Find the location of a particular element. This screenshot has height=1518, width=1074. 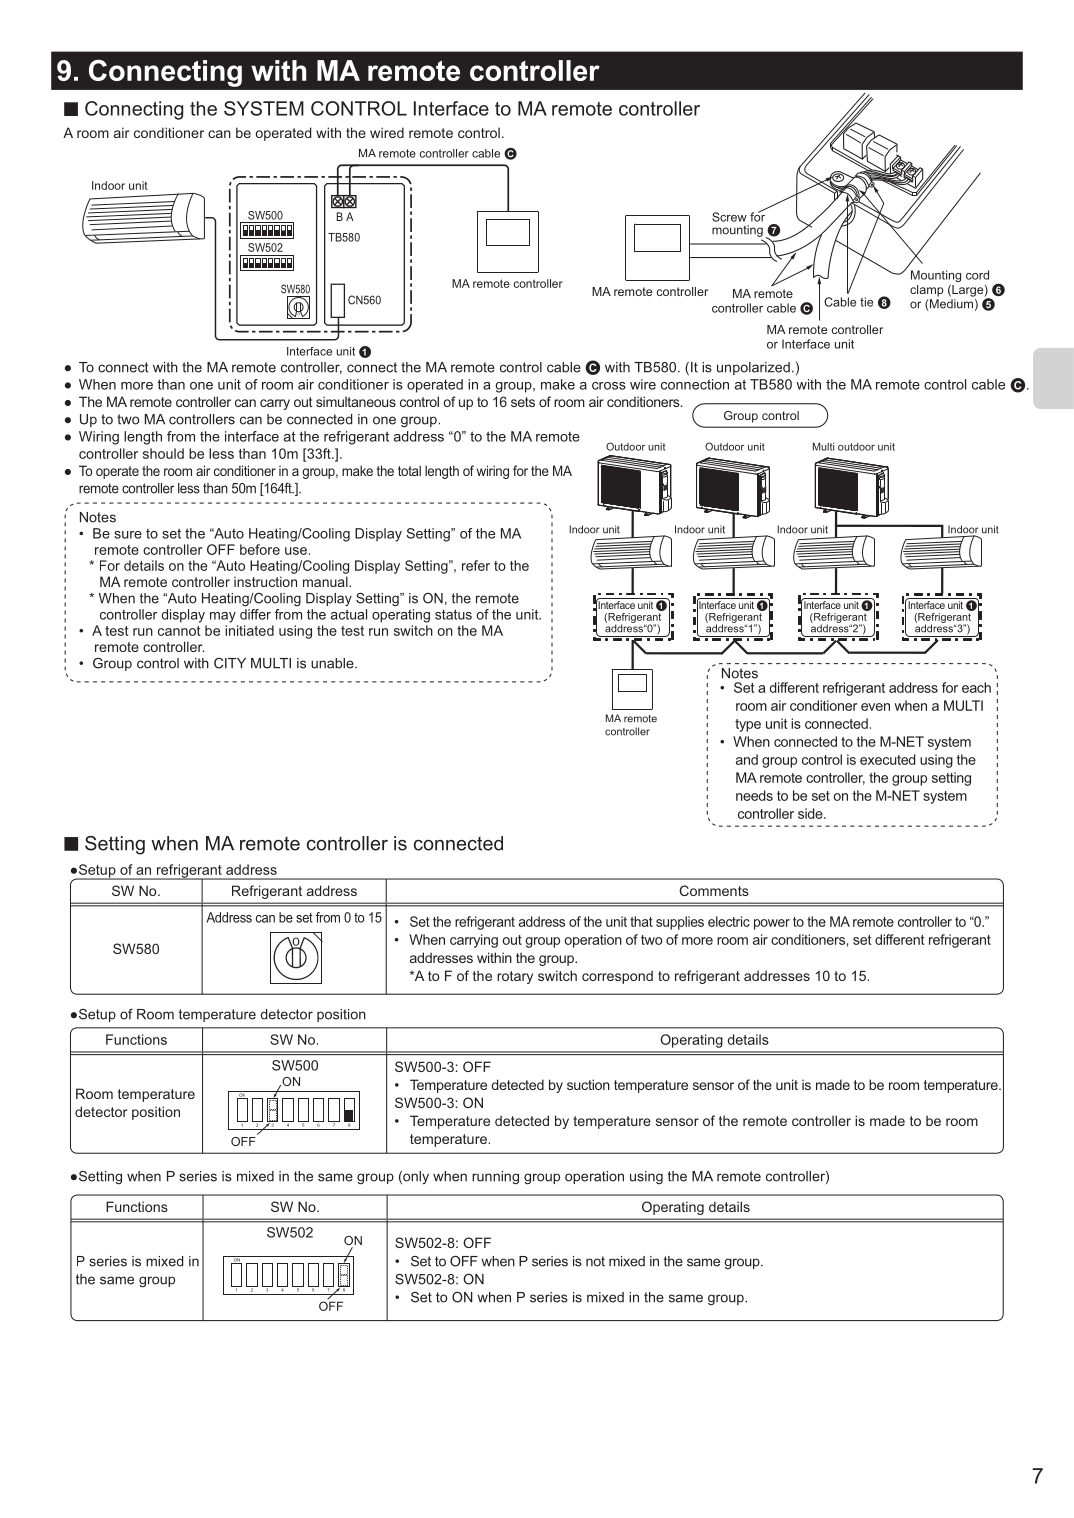

may is located at coordinates (223, 617).
